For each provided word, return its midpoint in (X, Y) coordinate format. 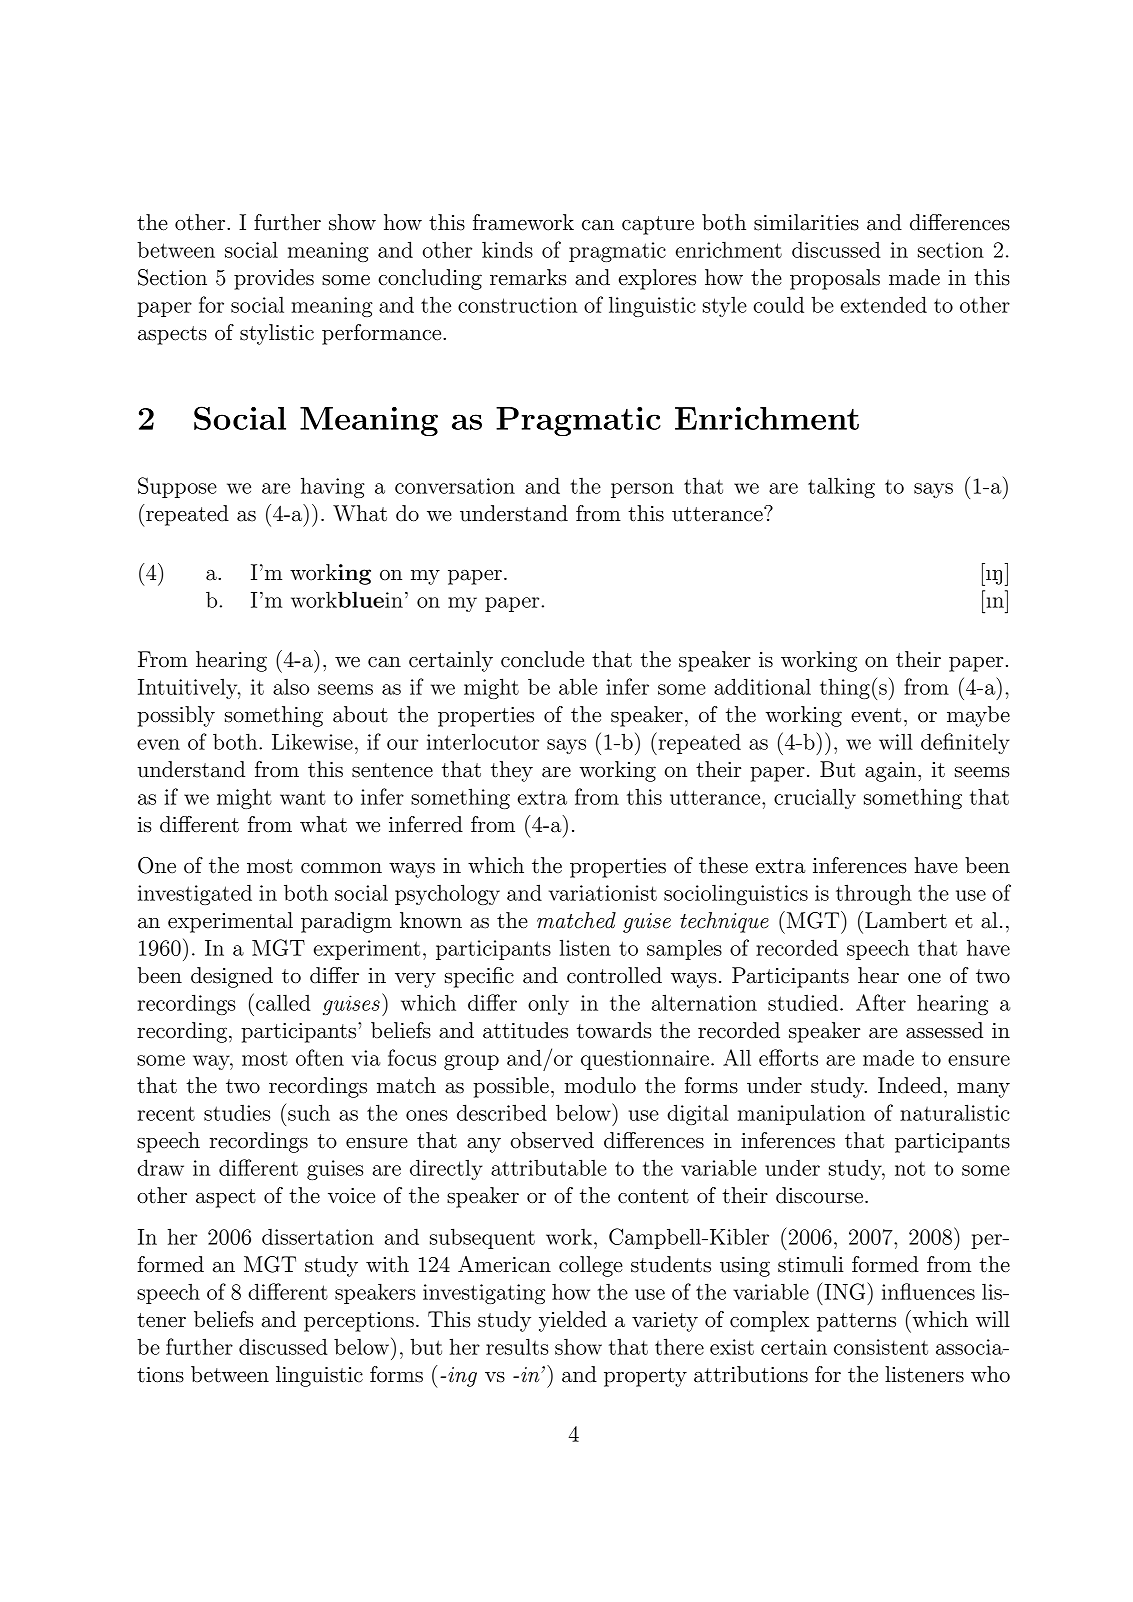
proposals (835, 279)
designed (232, 977)
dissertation (318, 1236)
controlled (614, 975)
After (881, 1002)
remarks (528, 277)
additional (762, 686)
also (291, 686)
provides (274, 279)
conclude (542, 659)
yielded (573, 1321)
